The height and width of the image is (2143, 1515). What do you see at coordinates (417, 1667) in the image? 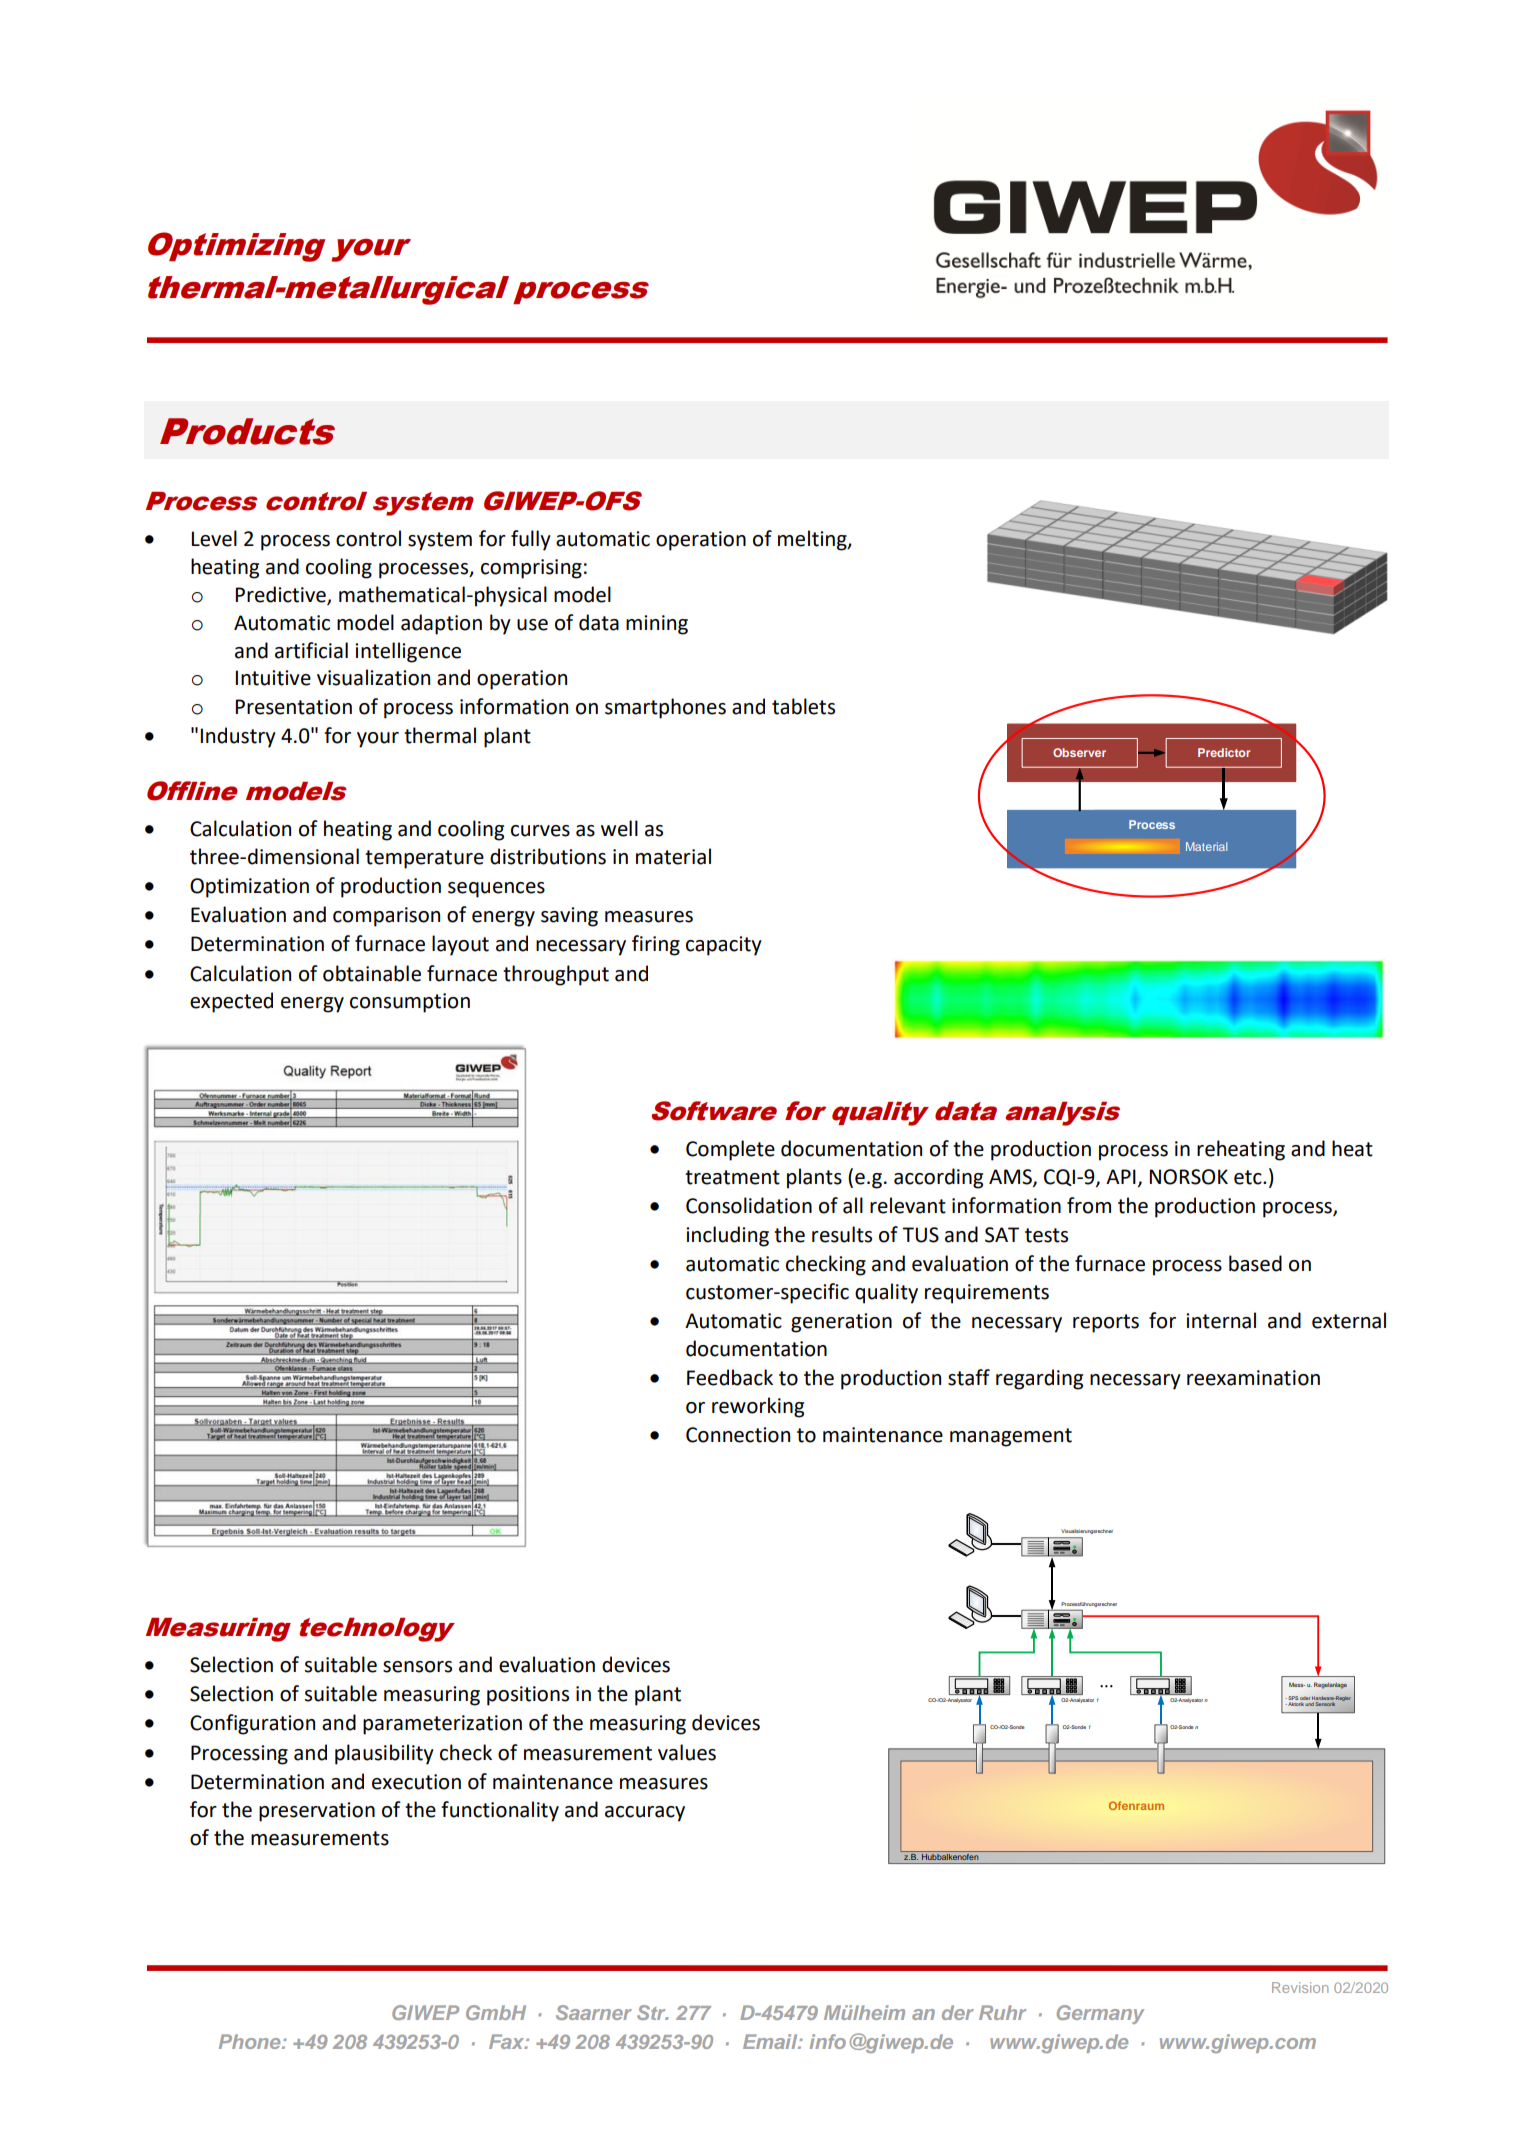
I see `sensors` at bounding box center [417, 1667].
